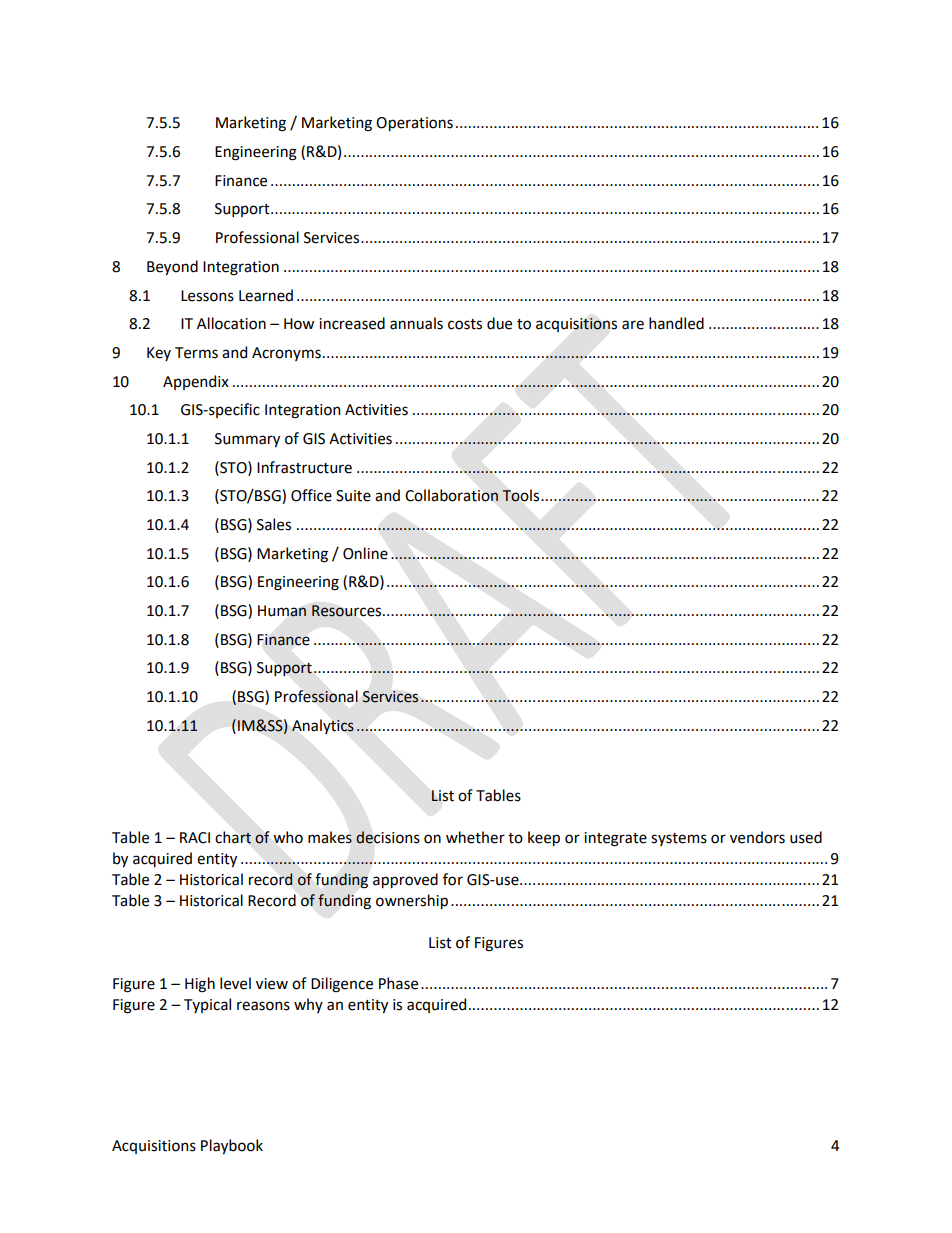 Image resolution: width=952 pixels, height=1233 pixels. I want to click on Phase, so click(398, 983).
